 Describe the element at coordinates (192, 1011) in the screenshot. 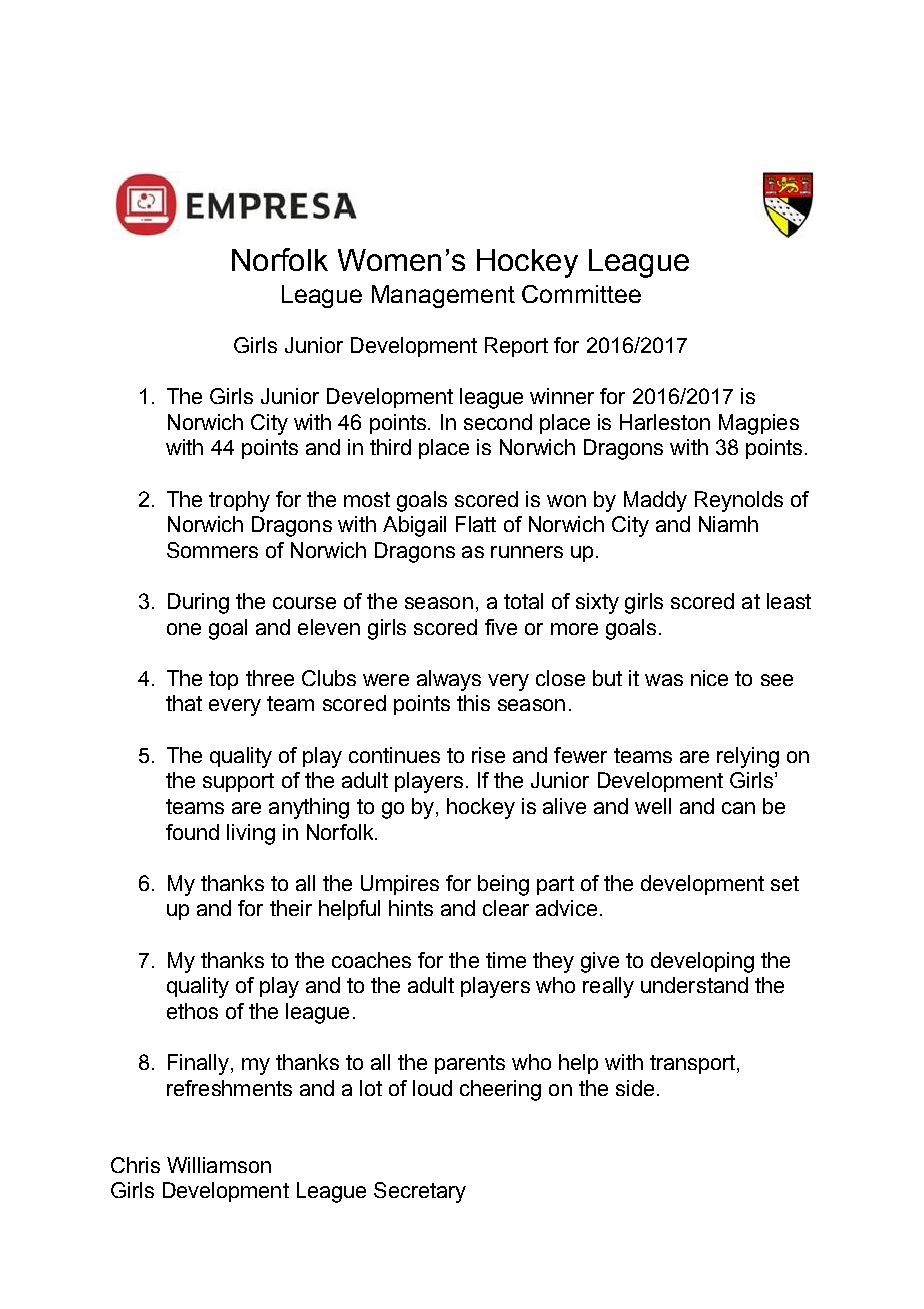

I see `ethos` at that location.
